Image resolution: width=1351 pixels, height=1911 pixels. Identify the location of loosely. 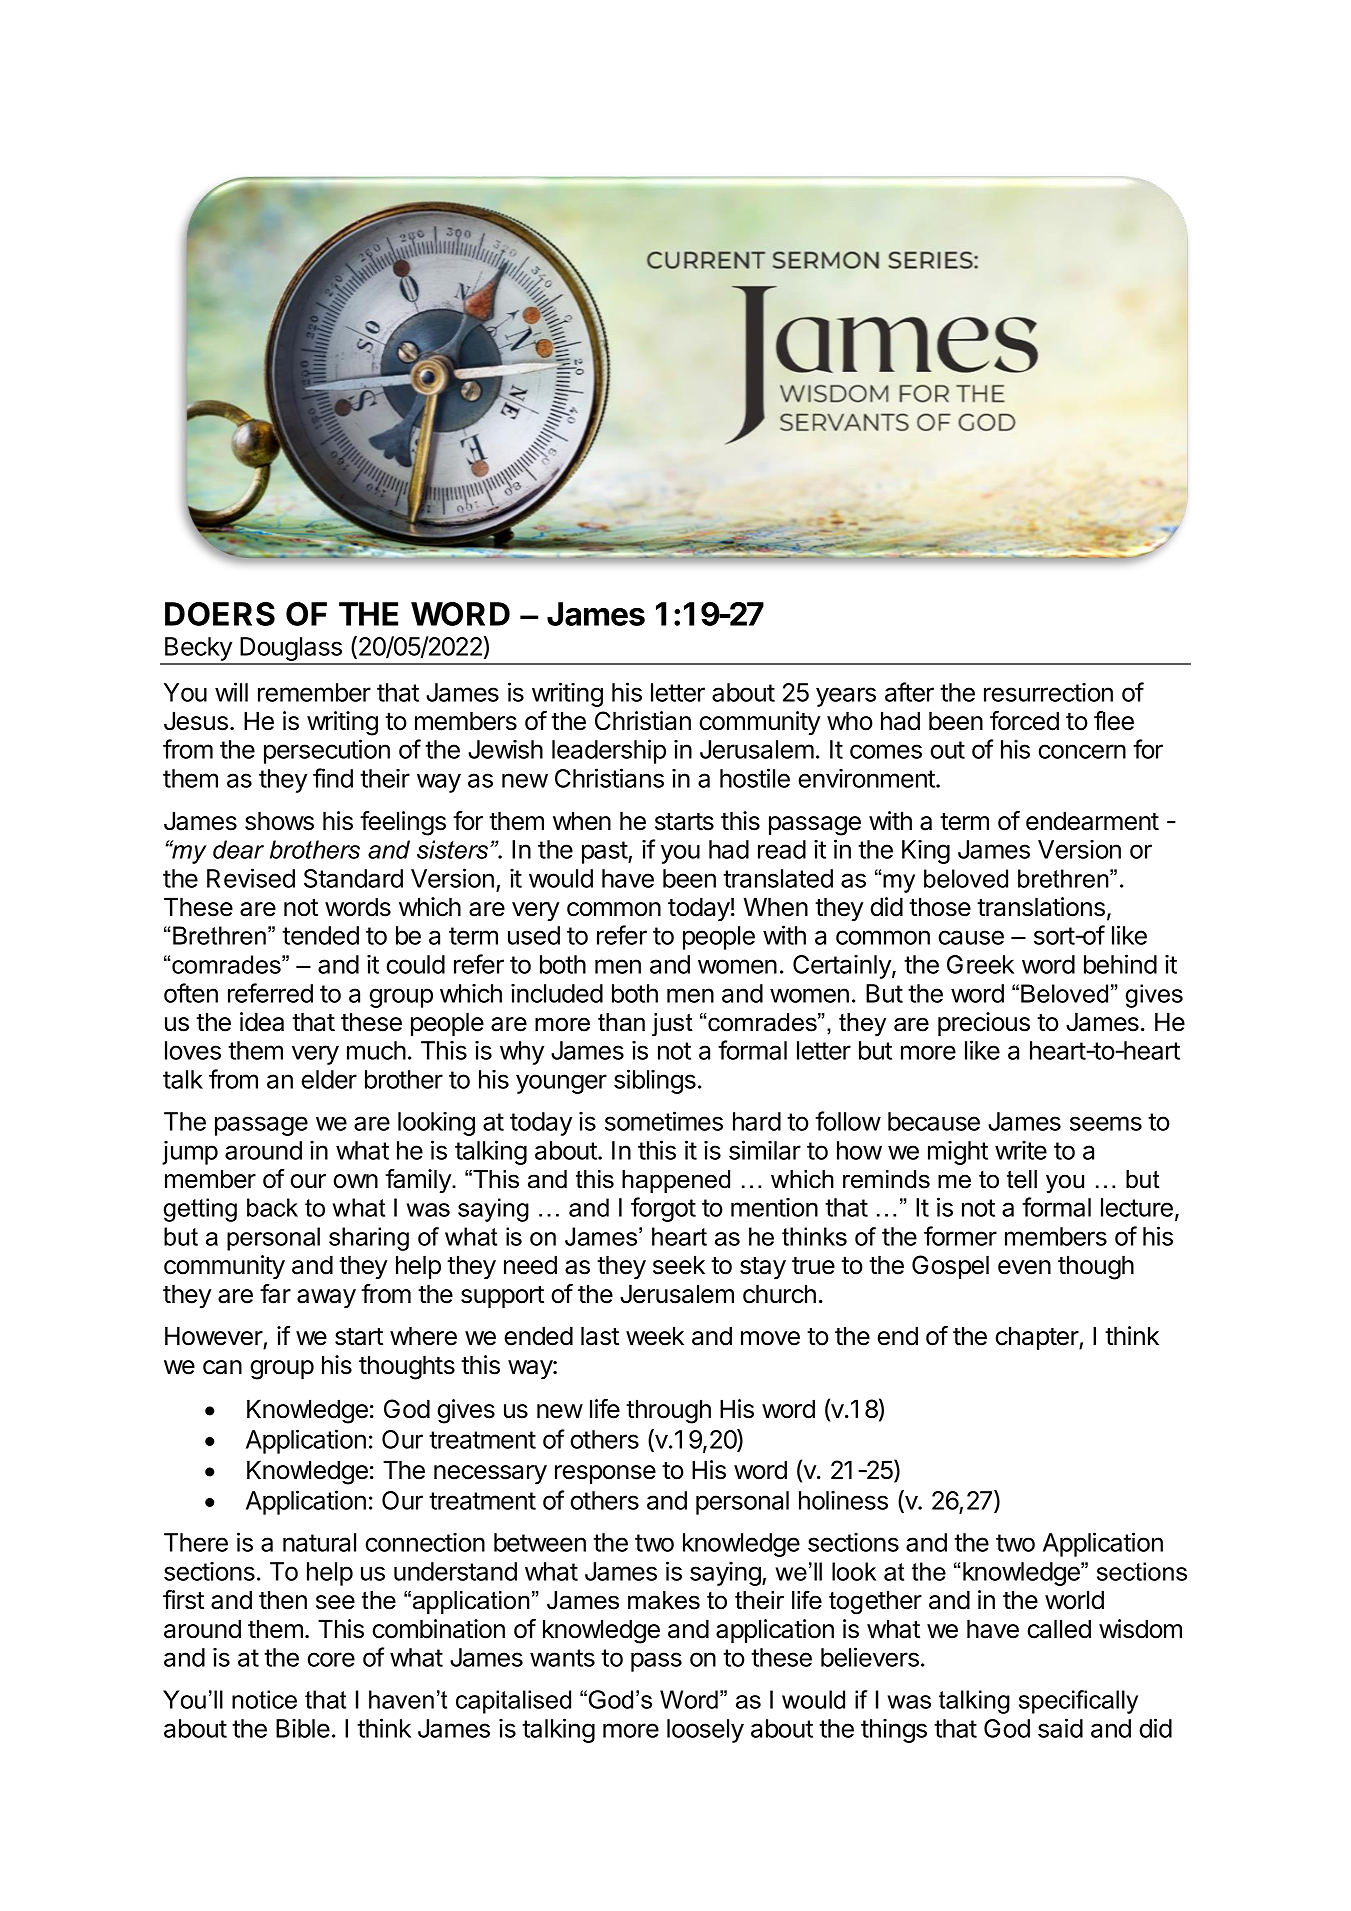
(705, 1731).
